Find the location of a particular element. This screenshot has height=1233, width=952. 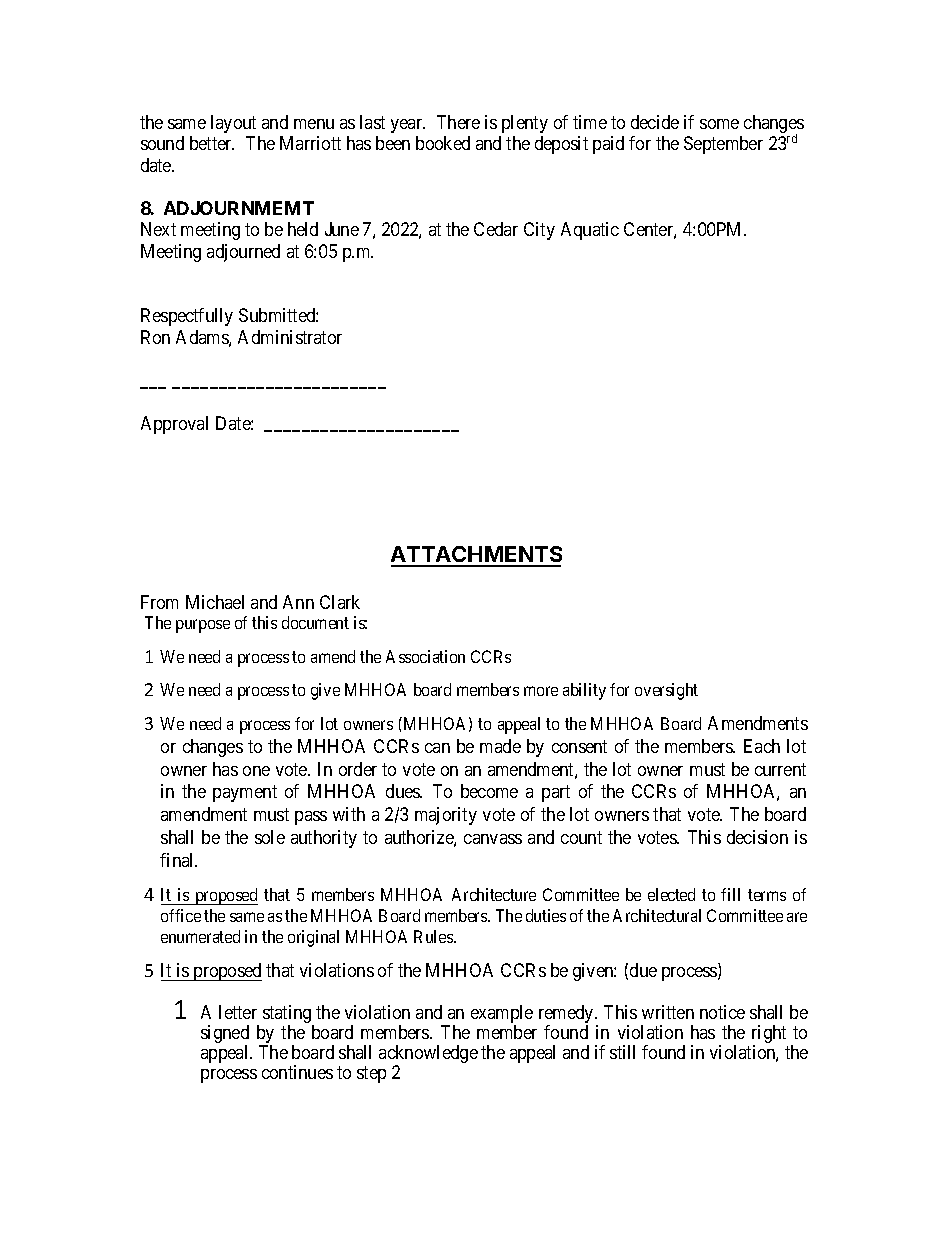

September is located at coordinates (723, 145).
